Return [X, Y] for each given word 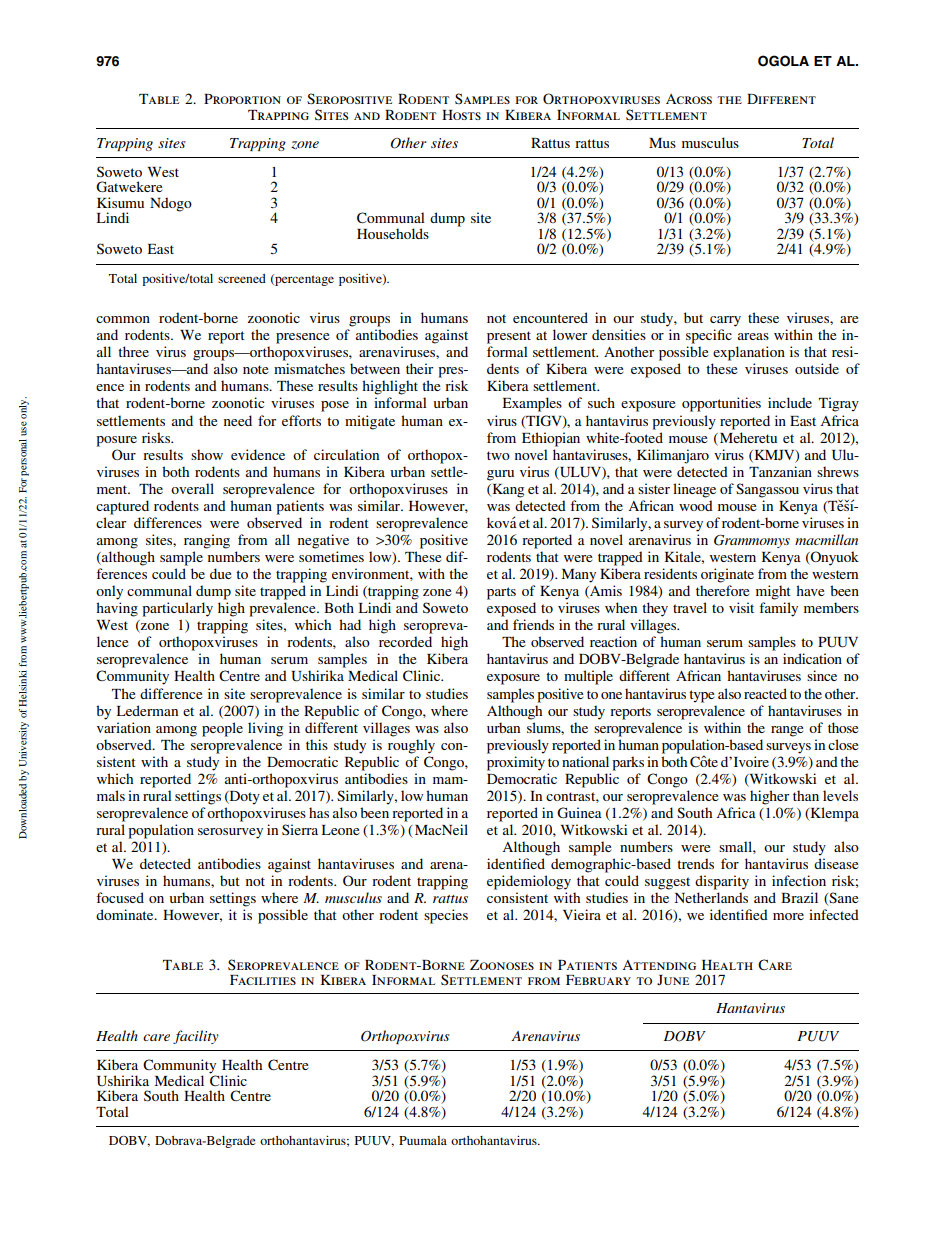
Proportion [242, 99]
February [598, 980]
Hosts [461, 115]
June [673, 980]
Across [689, 99]
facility [196, 1037]
